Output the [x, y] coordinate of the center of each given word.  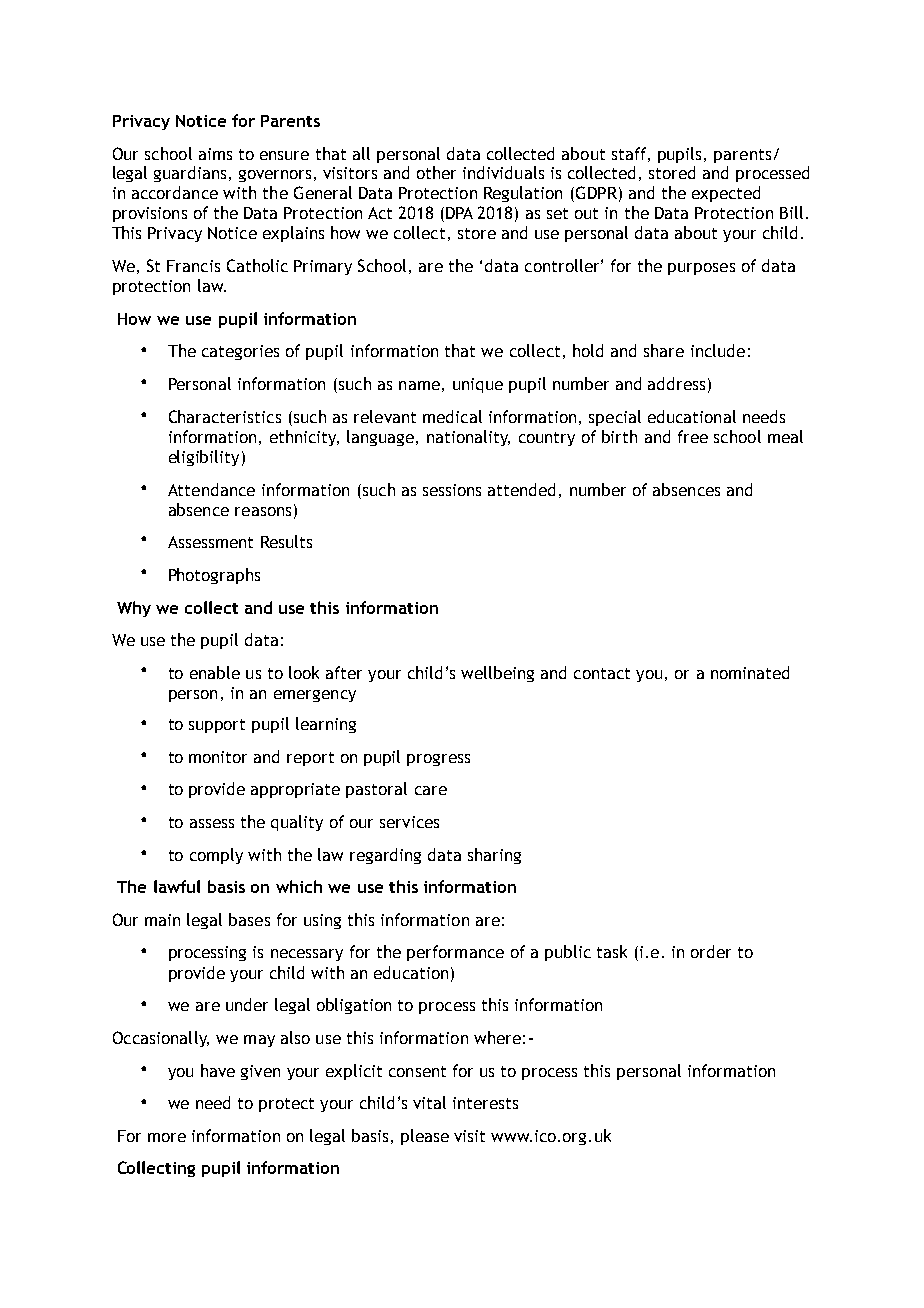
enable [215, 672]
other [436, 172]
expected [726, 194]
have [218, 1070]
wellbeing [497, 674]
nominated [750, 672]
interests [485, 1103]
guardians [190, 174]
